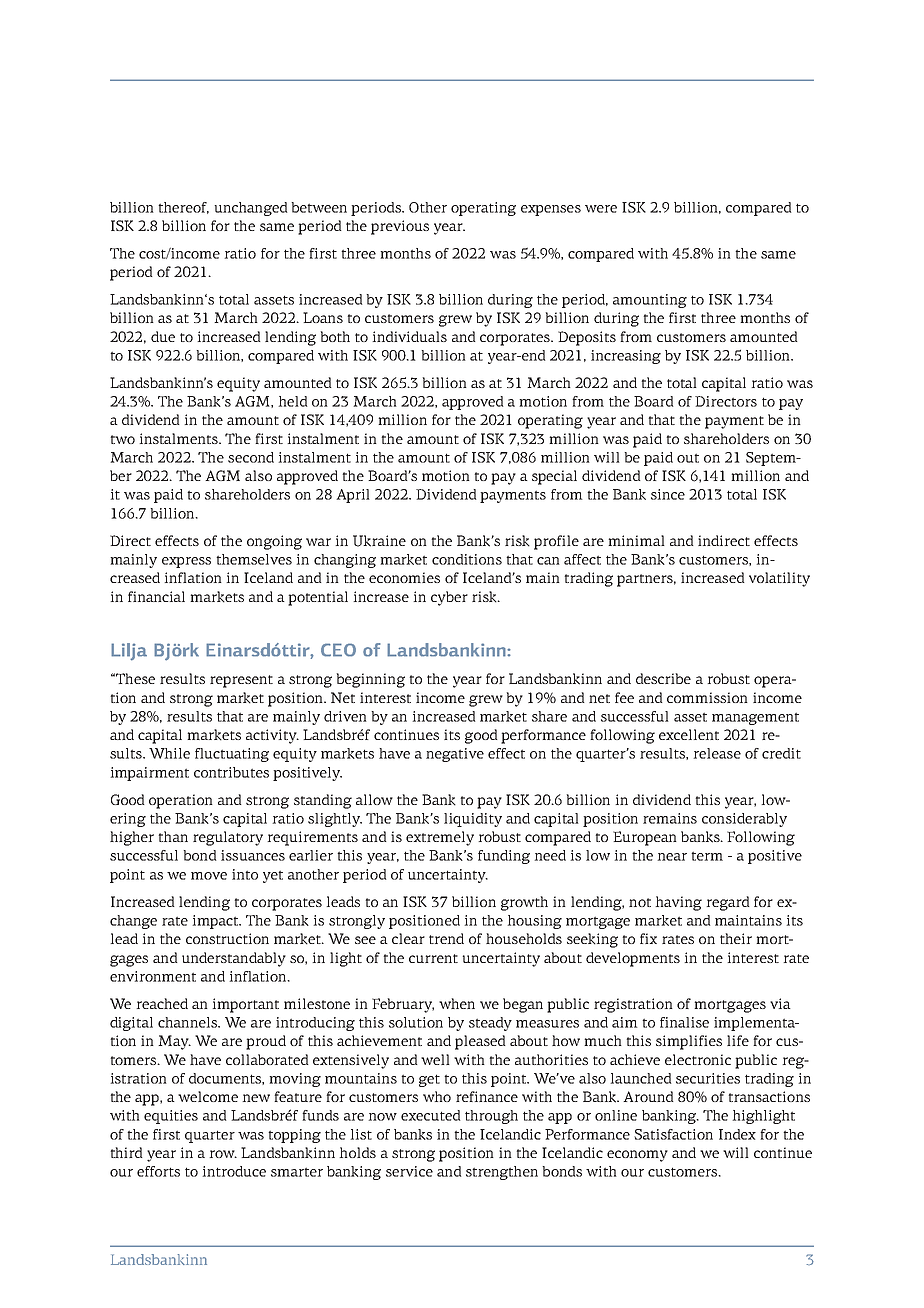 This screenshot has width=924, height=1308. I want to click on term, so click(707, 856).
